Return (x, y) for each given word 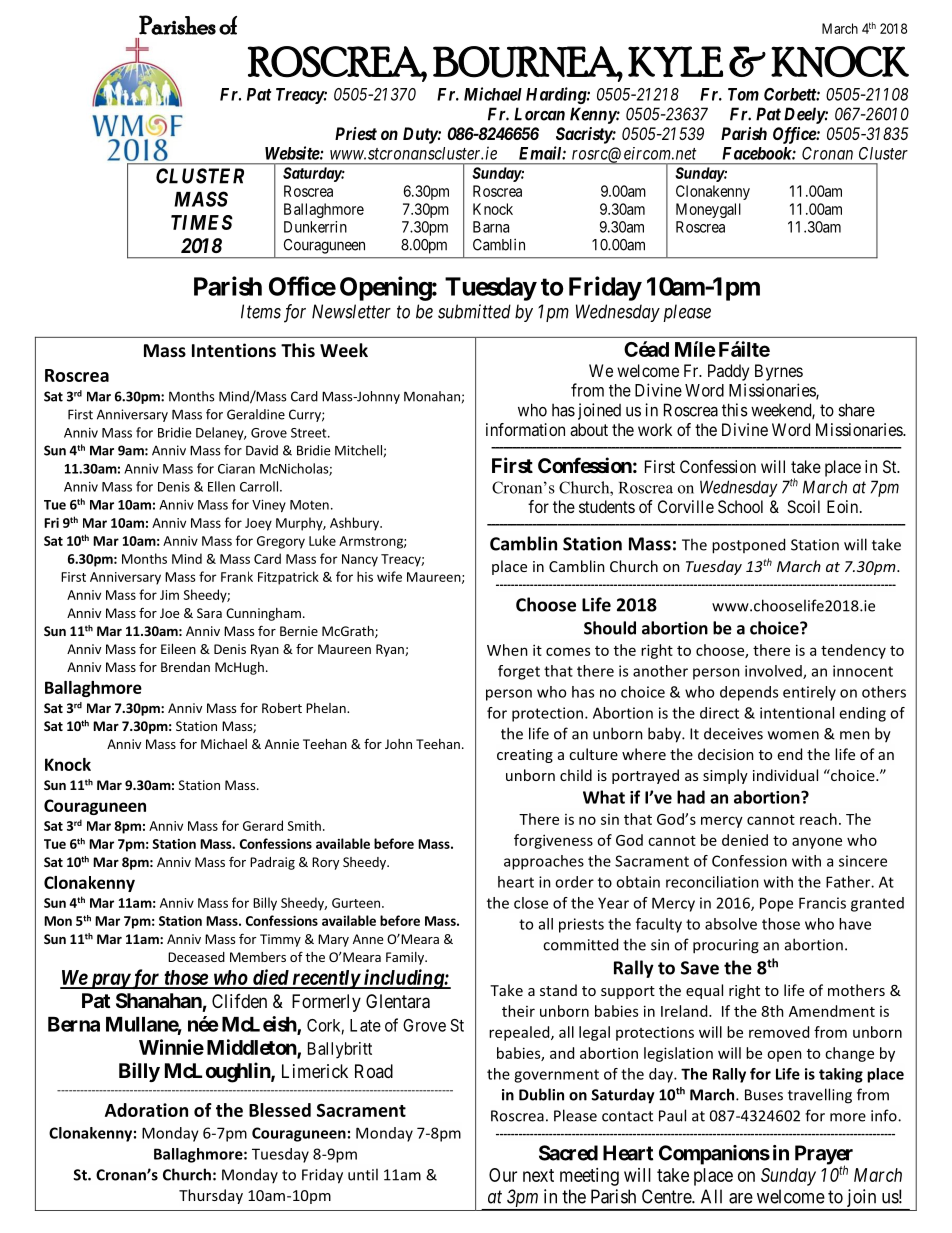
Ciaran (236, 469)
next (538, 1175)
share (856, 410)
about (589, 429)
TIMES (202, 222)
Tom (743, 94)
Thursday (211, 1196)
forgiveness (553, 841)
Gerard (263, 825)
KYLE (675, 61)
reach (818, 819)
